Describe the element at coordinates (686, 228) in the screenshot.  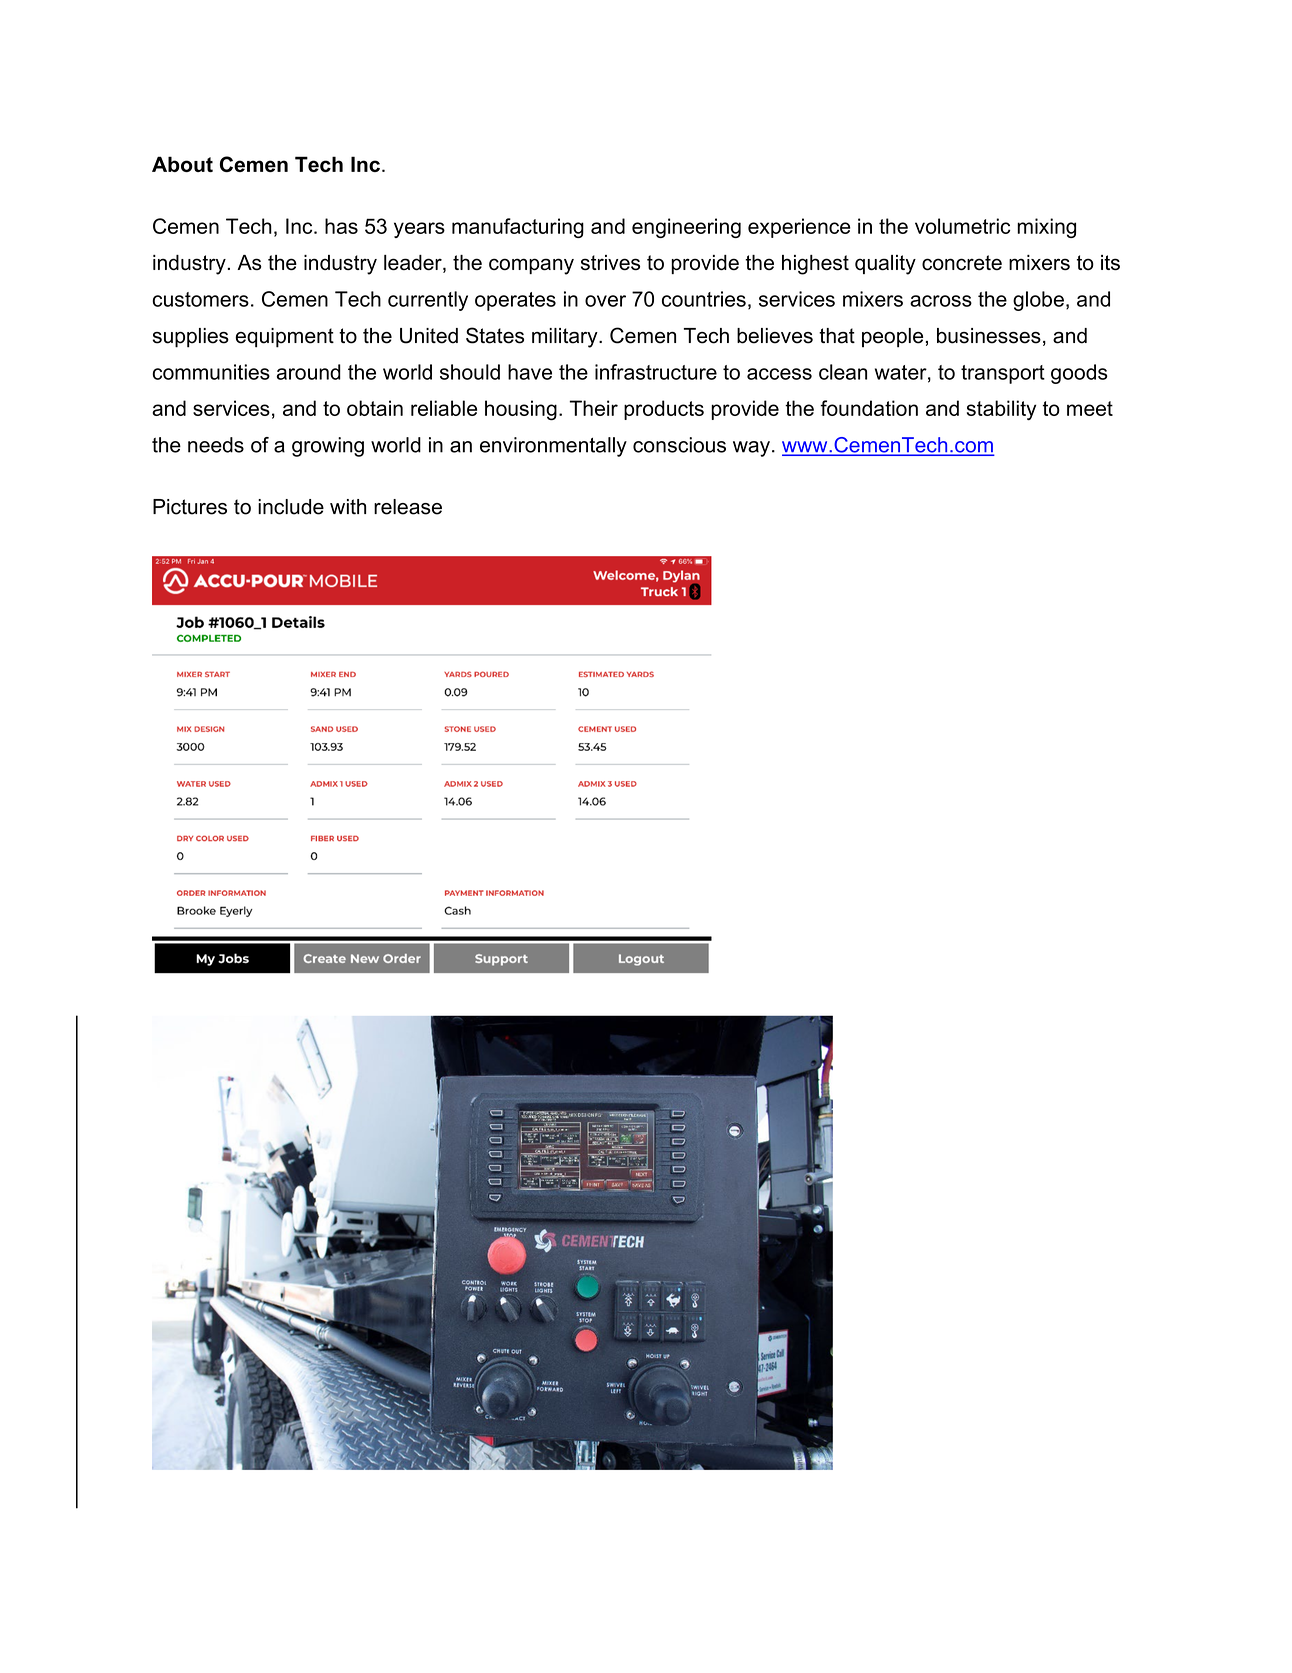
I see `engineering` at that location.
